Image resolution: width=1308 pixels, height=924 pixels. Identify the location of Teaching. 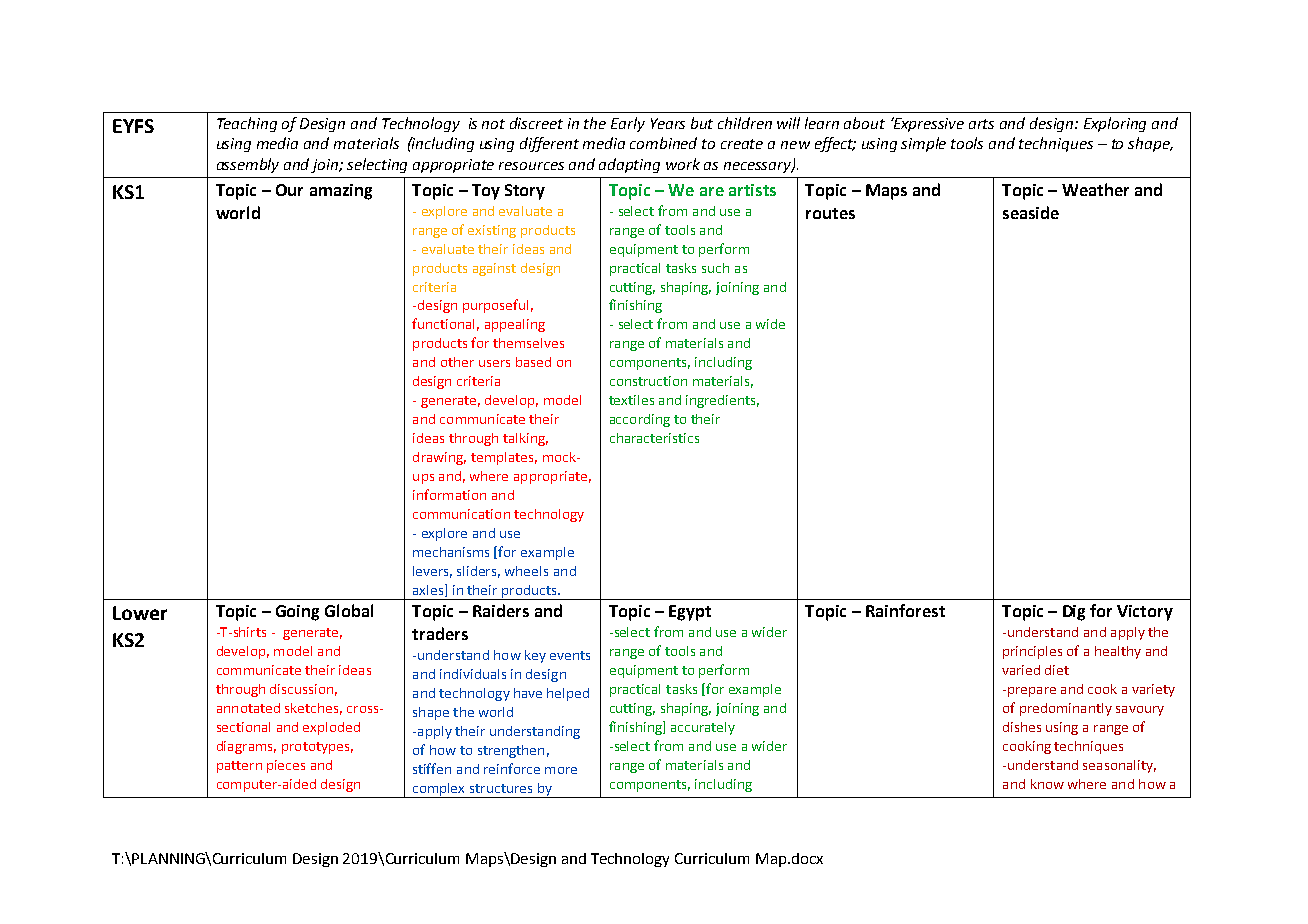
(247, 124).
